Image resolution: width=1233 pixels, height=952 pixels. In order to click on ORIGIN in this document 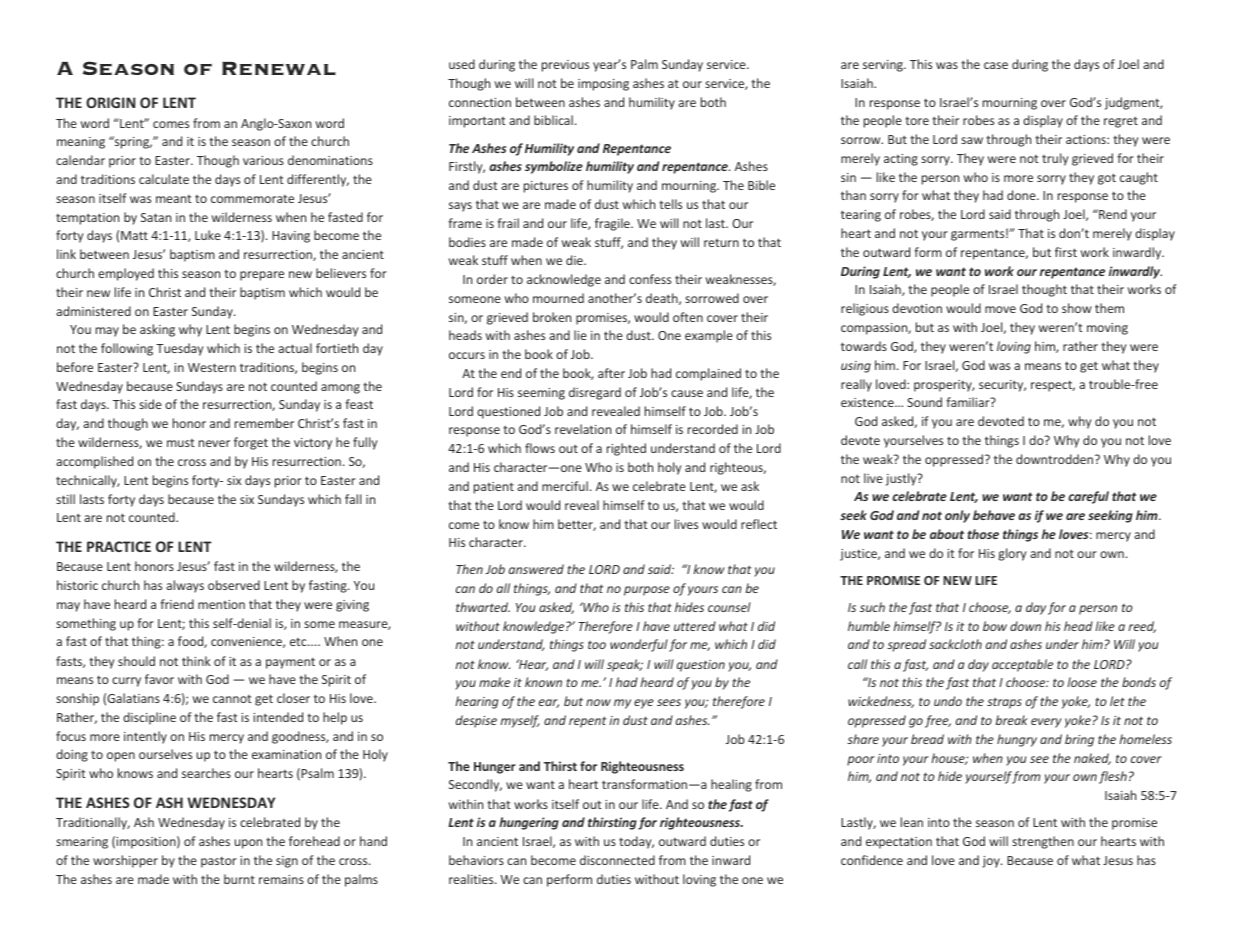, I will do `click(110, 102)`.
